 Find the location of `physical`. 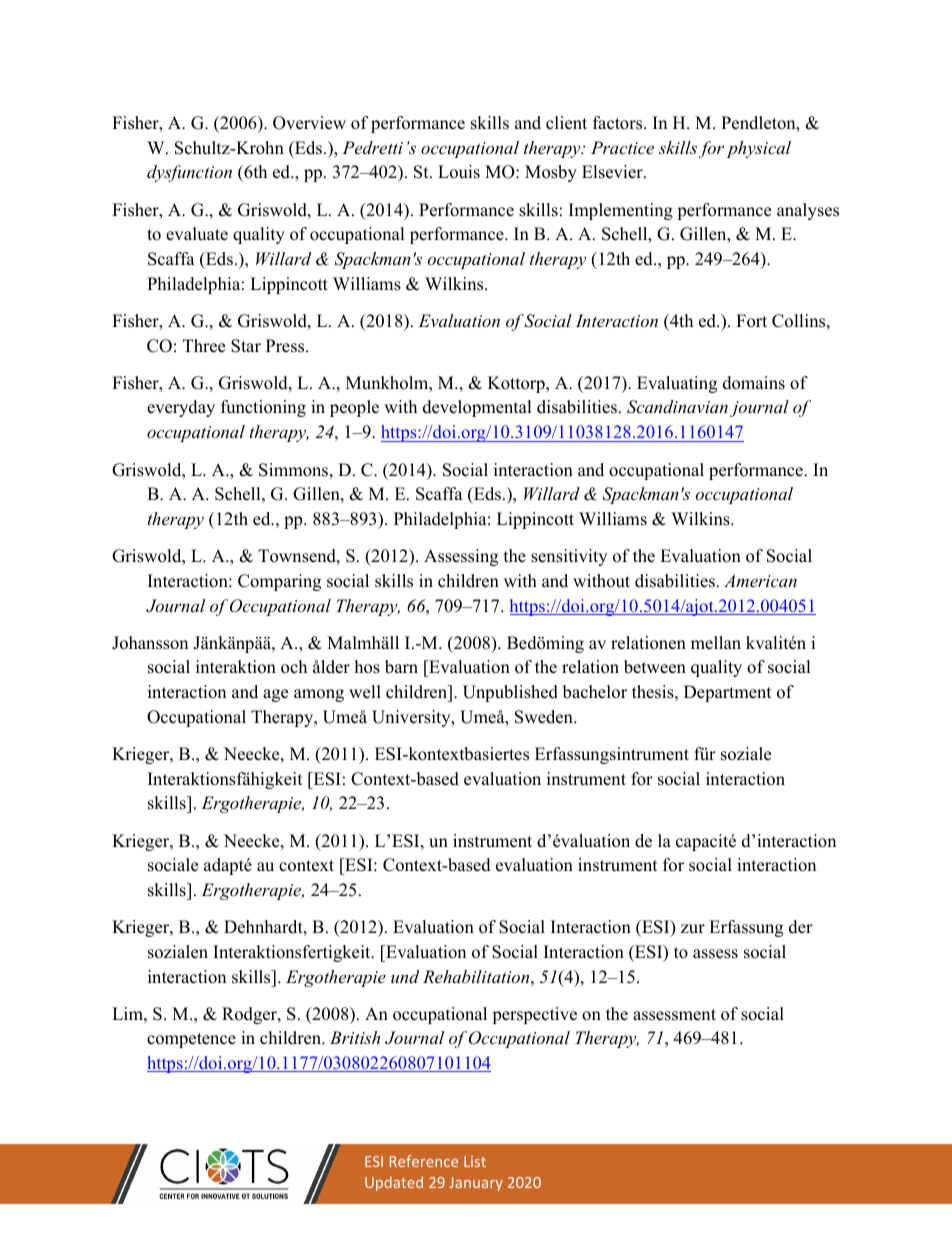

physical is located at coordinates (759, 149).
